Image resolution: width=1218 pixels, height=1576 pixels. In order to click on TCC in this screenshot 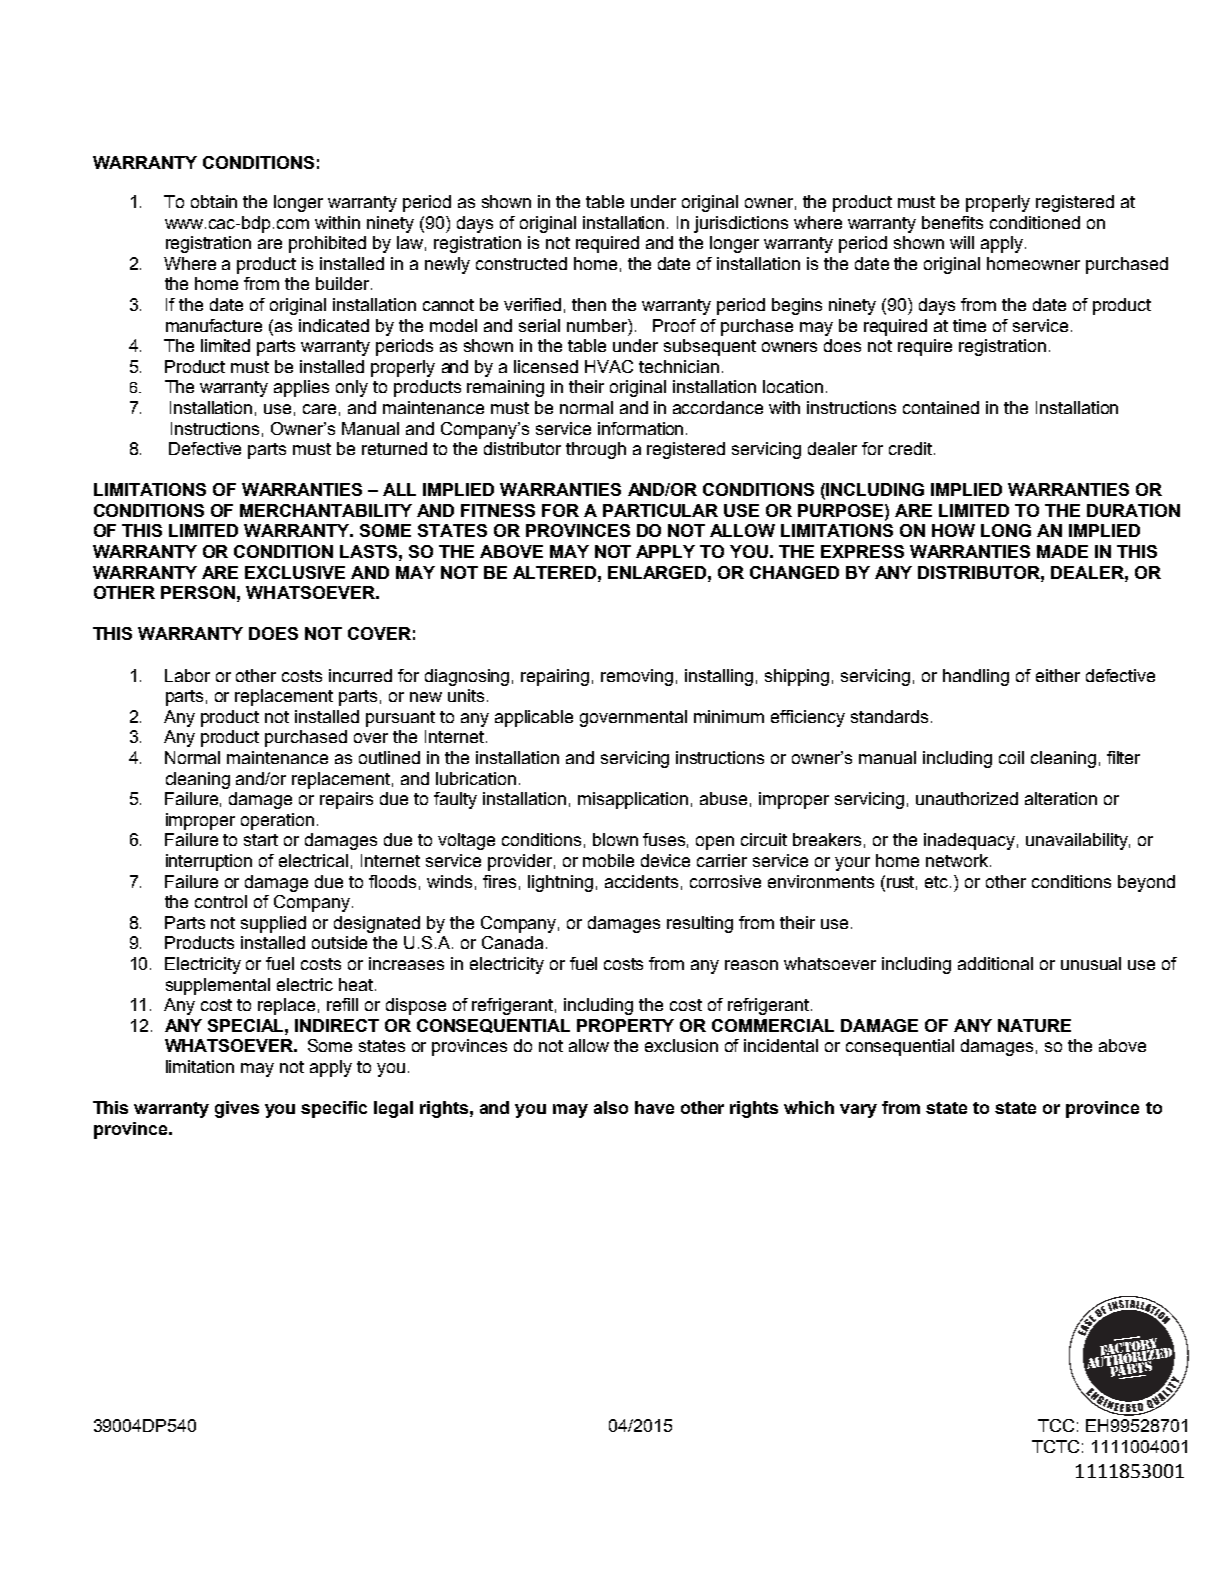, I will do `click(1056, 1425)`.
